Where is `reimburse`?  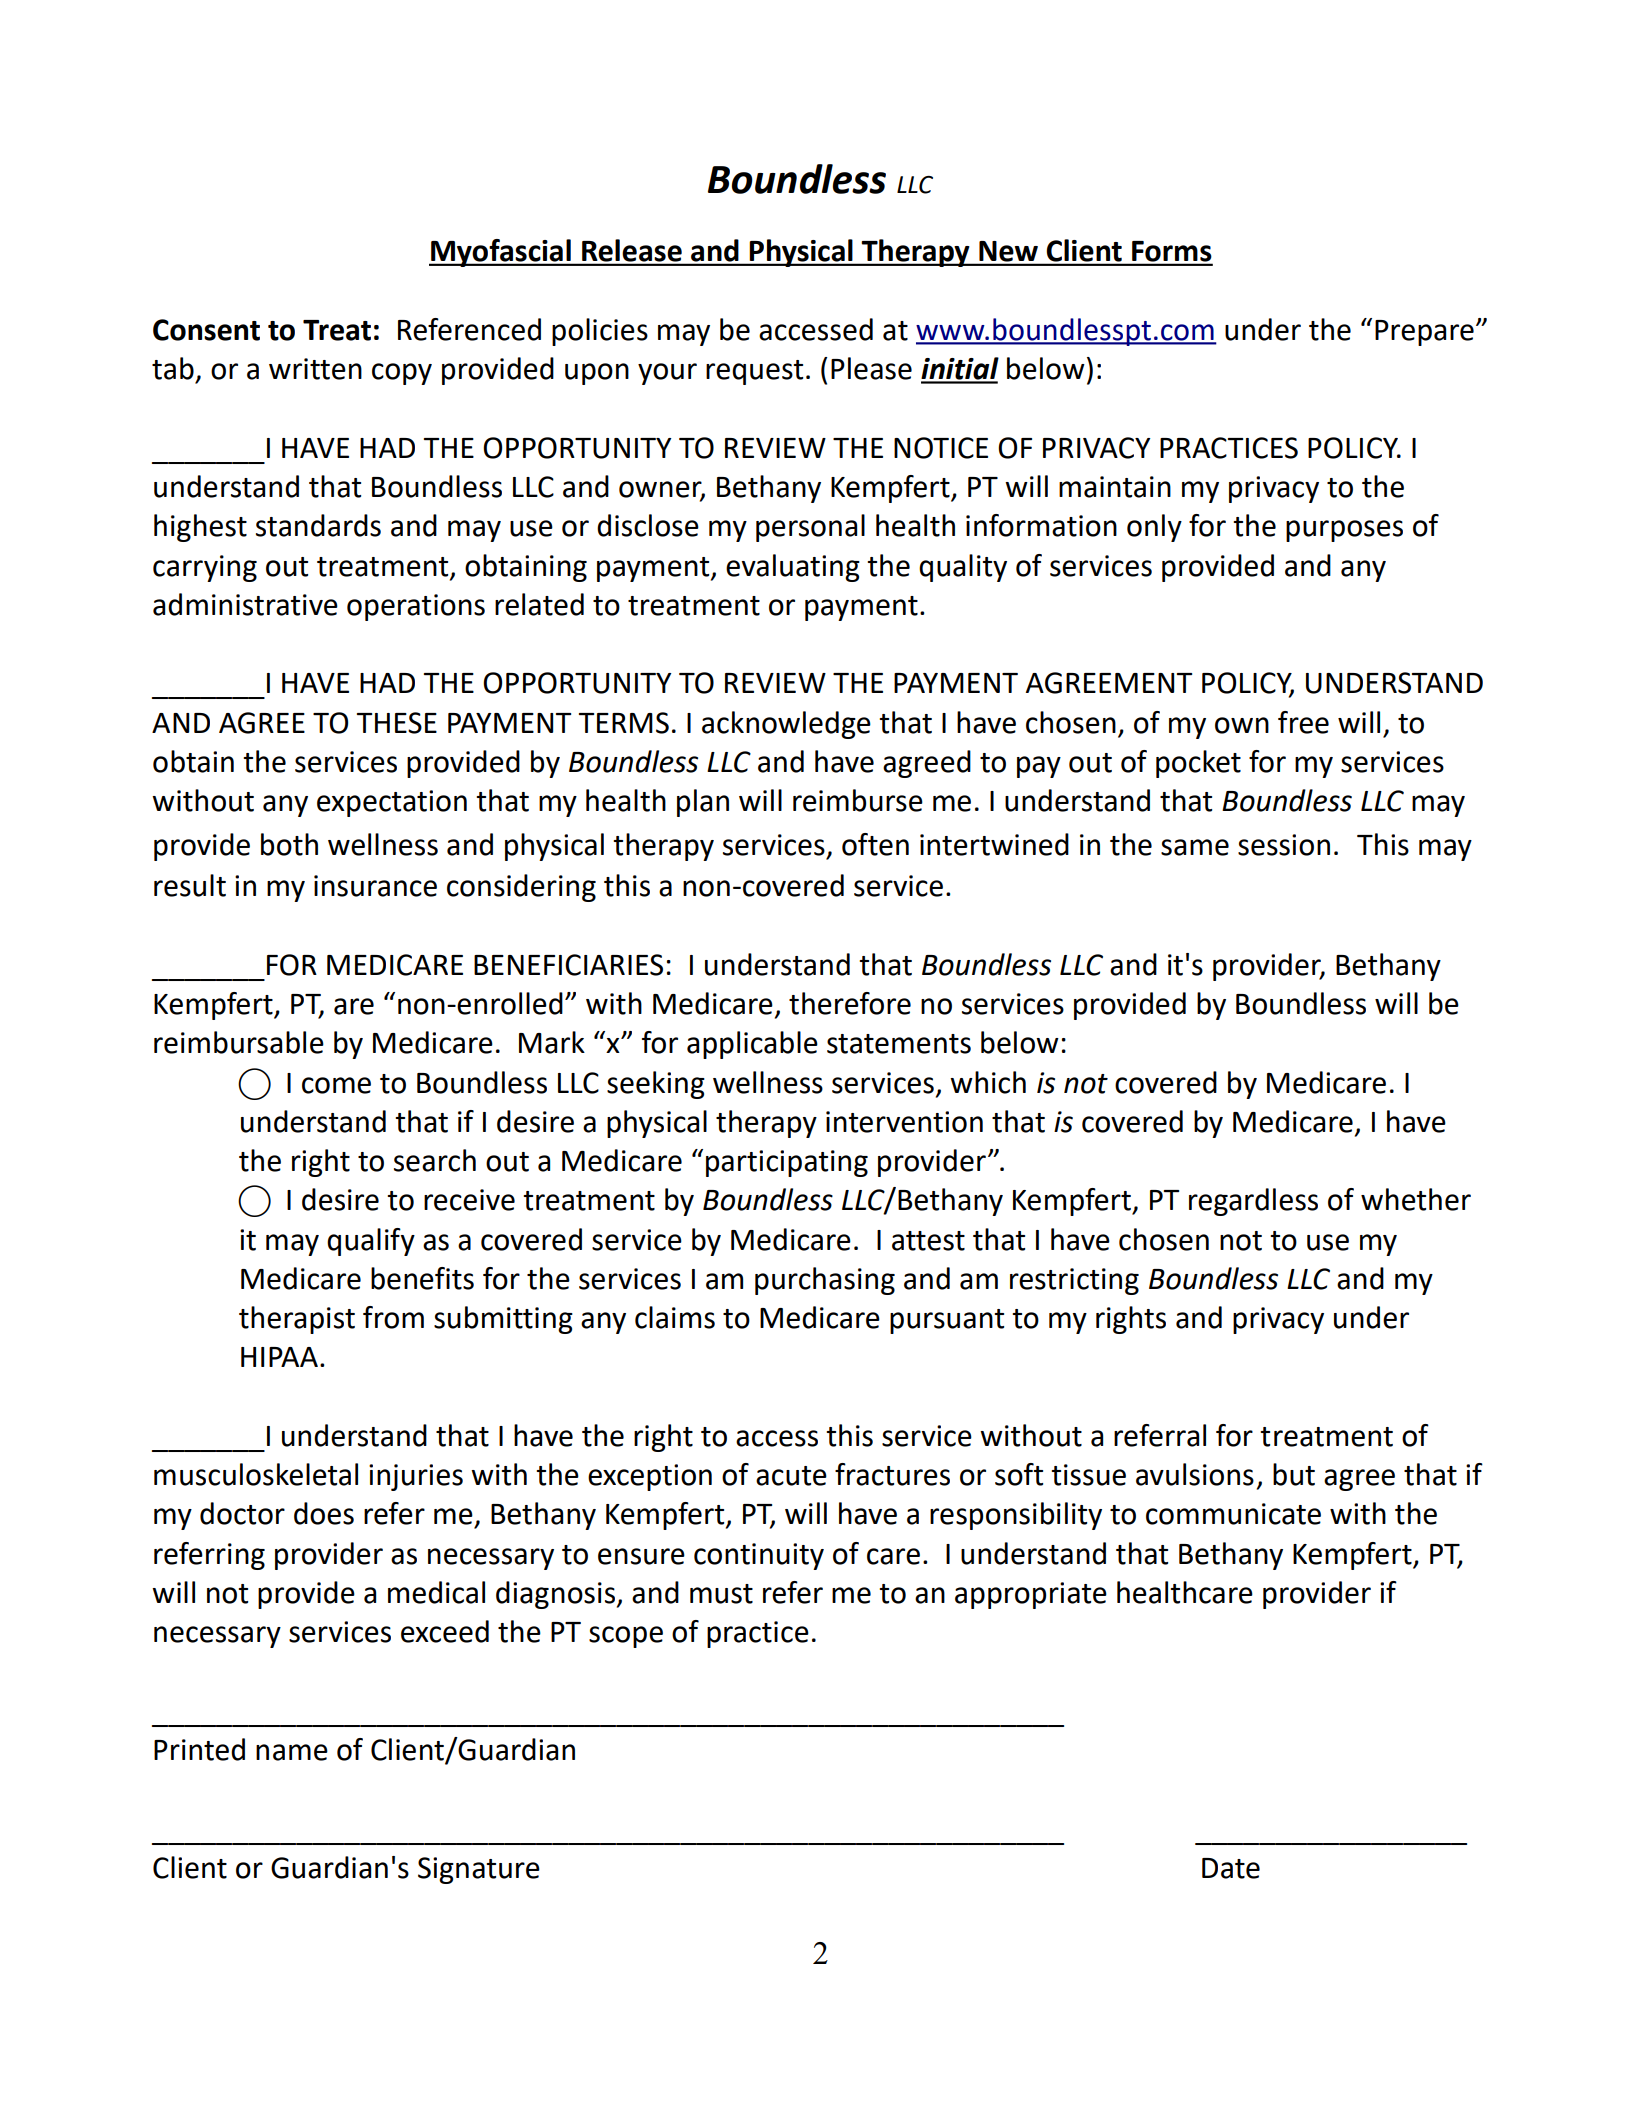 reimburse is located at coordinates (858, 800).
